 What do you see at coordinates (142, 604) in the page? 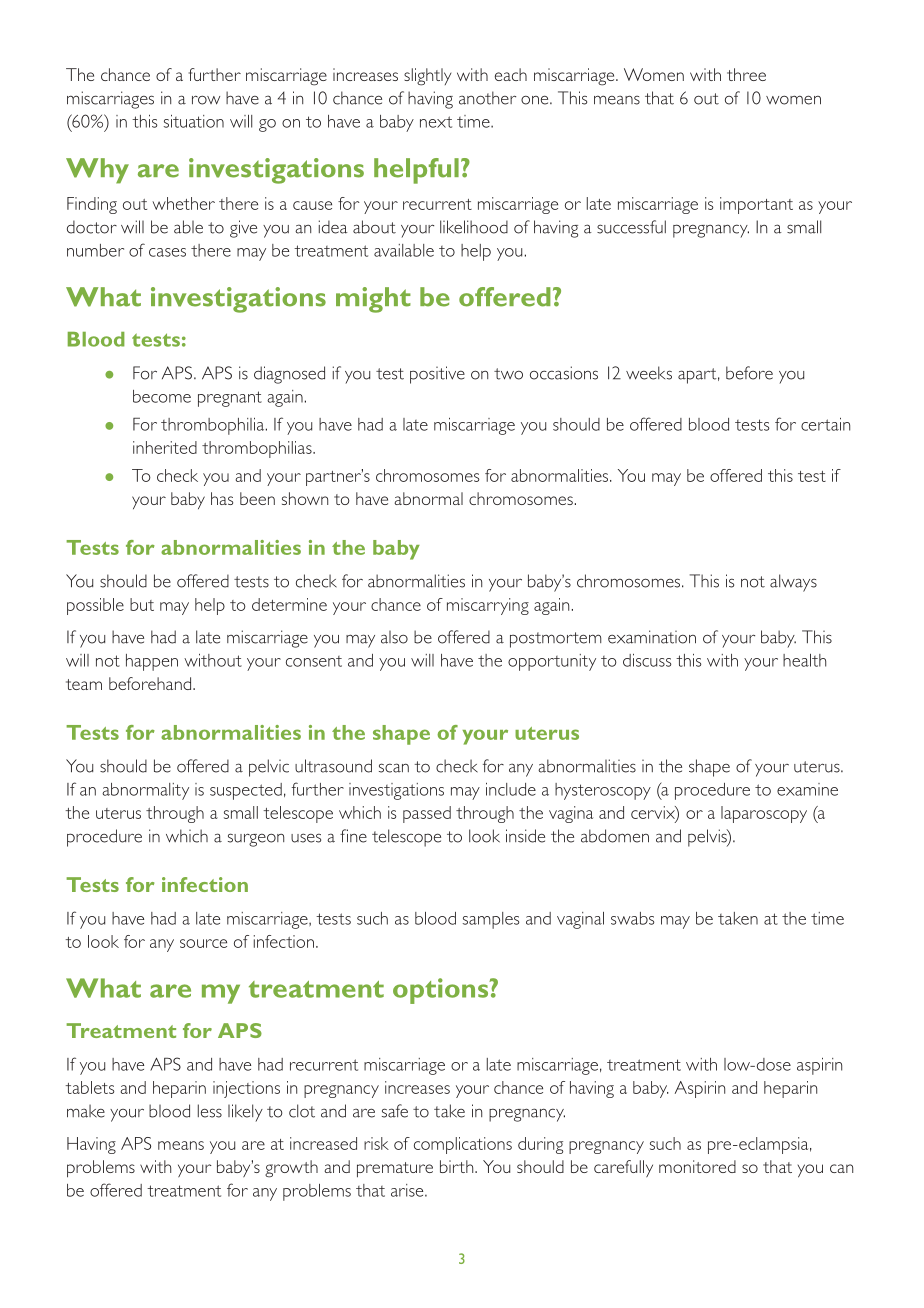
I see `but` at bounding box center [142, 604].
